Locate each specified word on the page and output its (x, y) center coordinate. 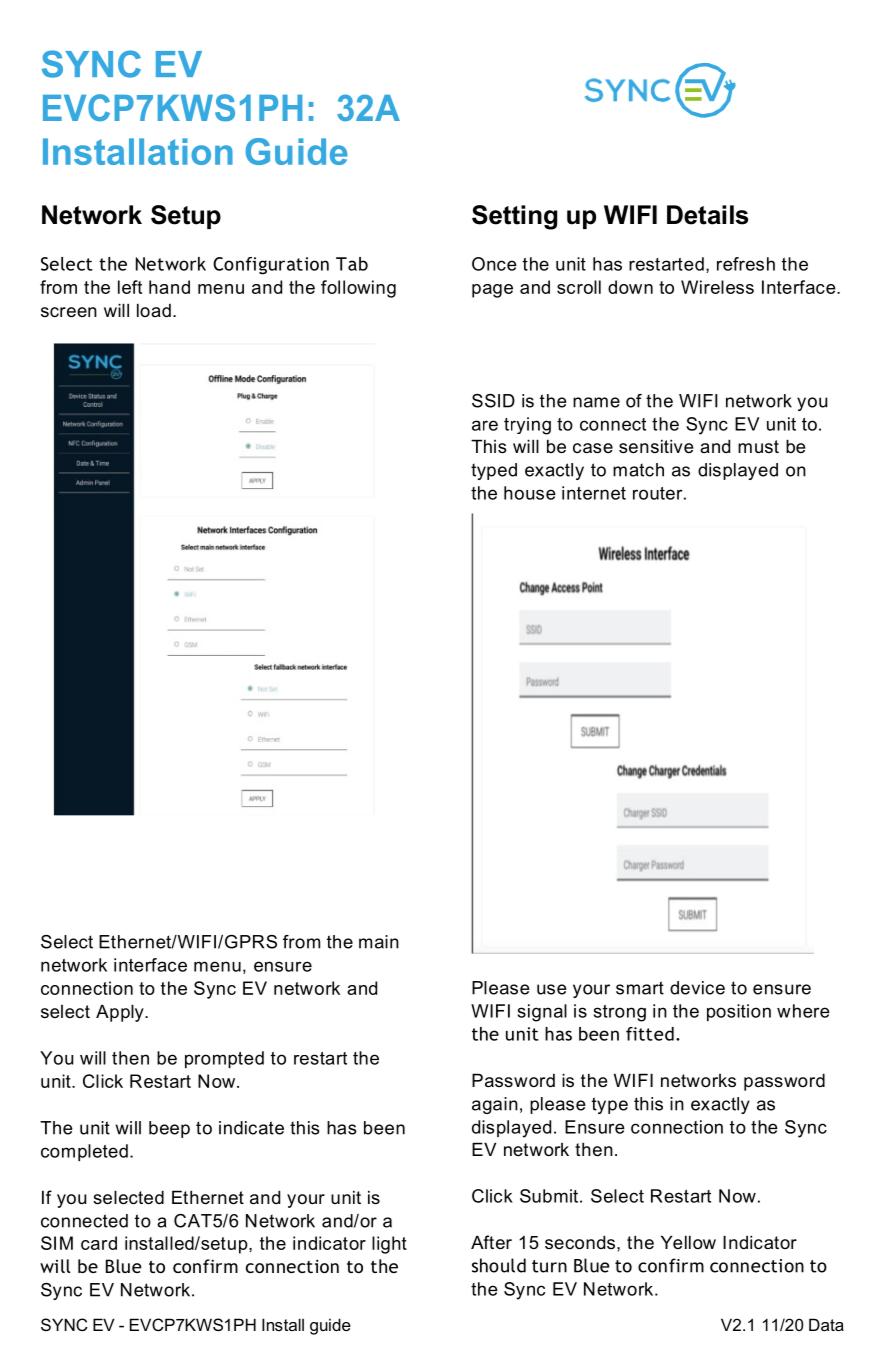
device (697, 988)
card (99, 1243)
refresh (746, 264)
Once (494, 264)
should (499, 1265)
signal (542, 1013)
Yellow (688, 1242)
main (379, 942)
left (130, 287)
